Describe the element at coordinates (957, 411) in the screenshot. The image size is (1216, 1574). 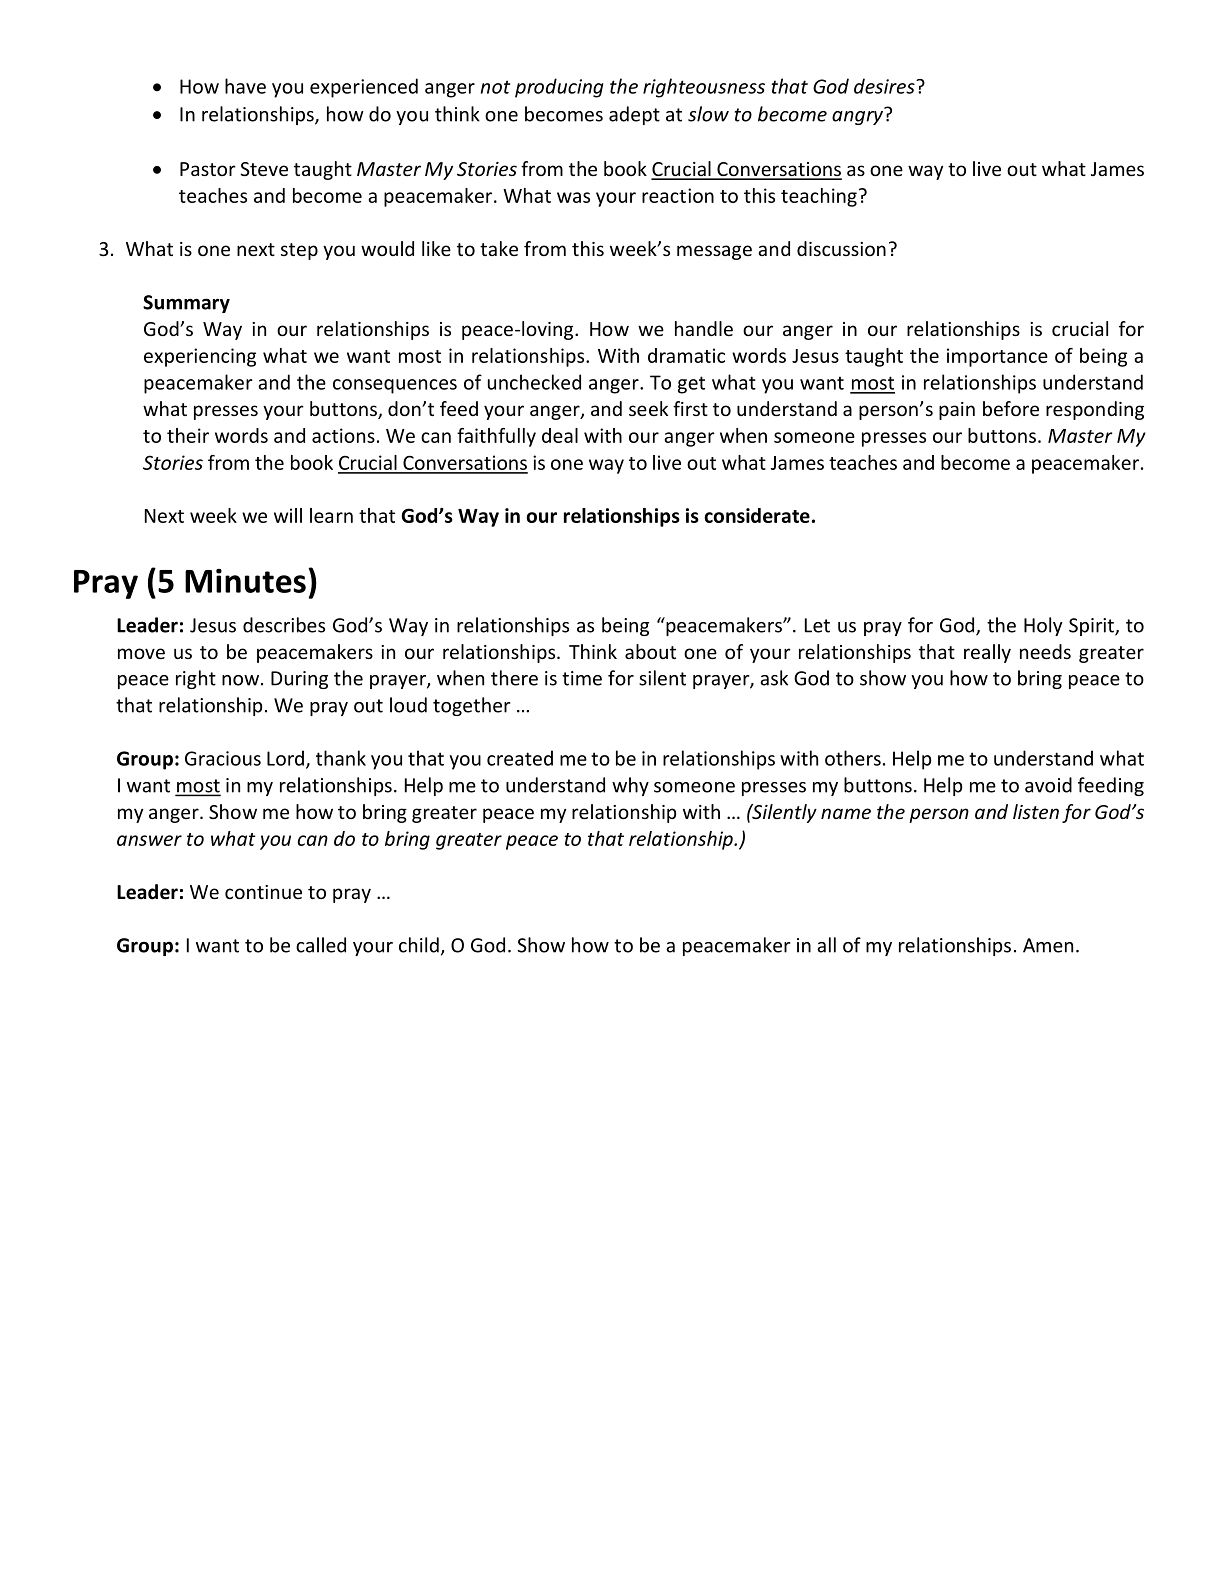
I see `pain` at that location.
